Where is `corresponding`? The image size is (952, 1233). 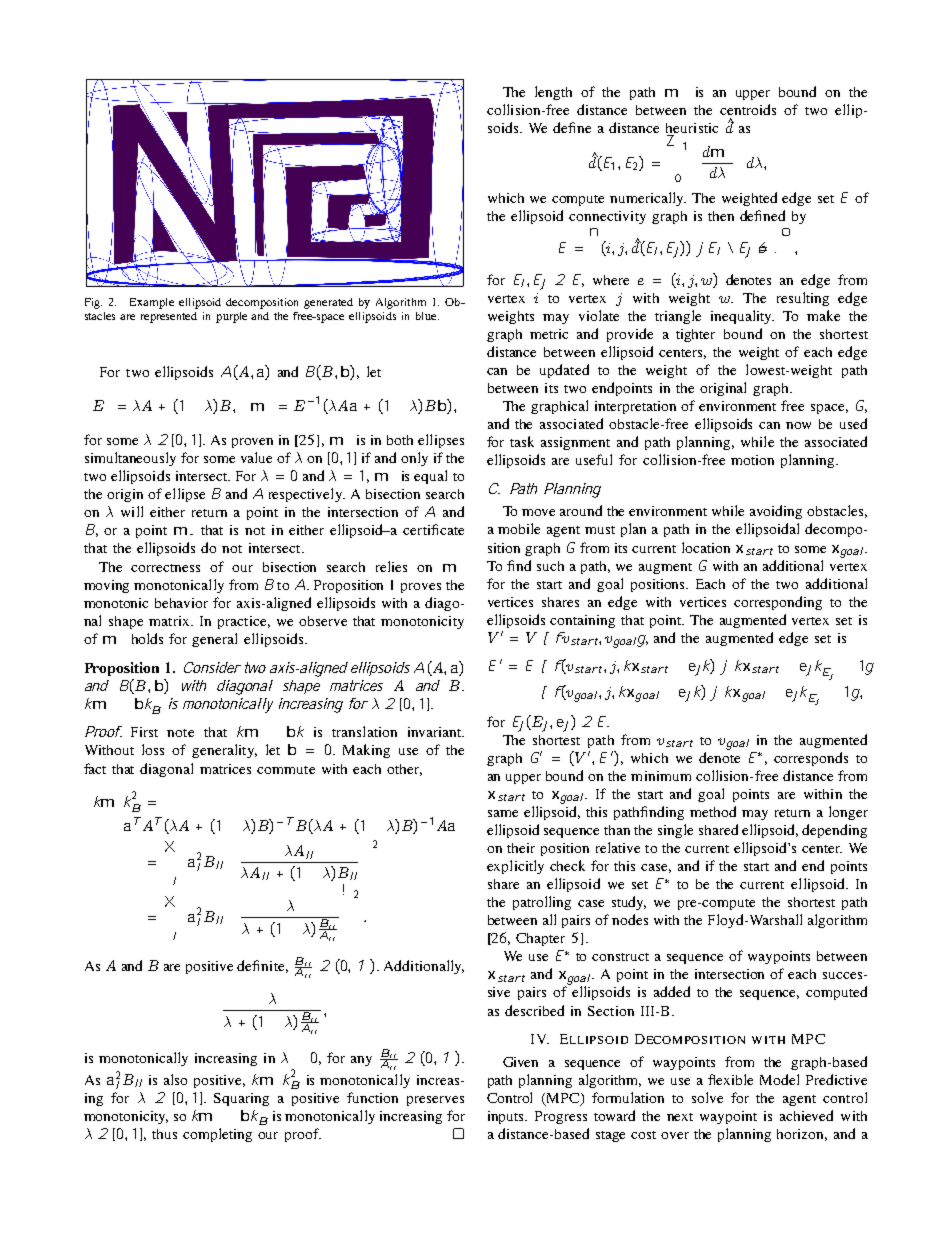
corresponding is located at coordinates (778, 603).
